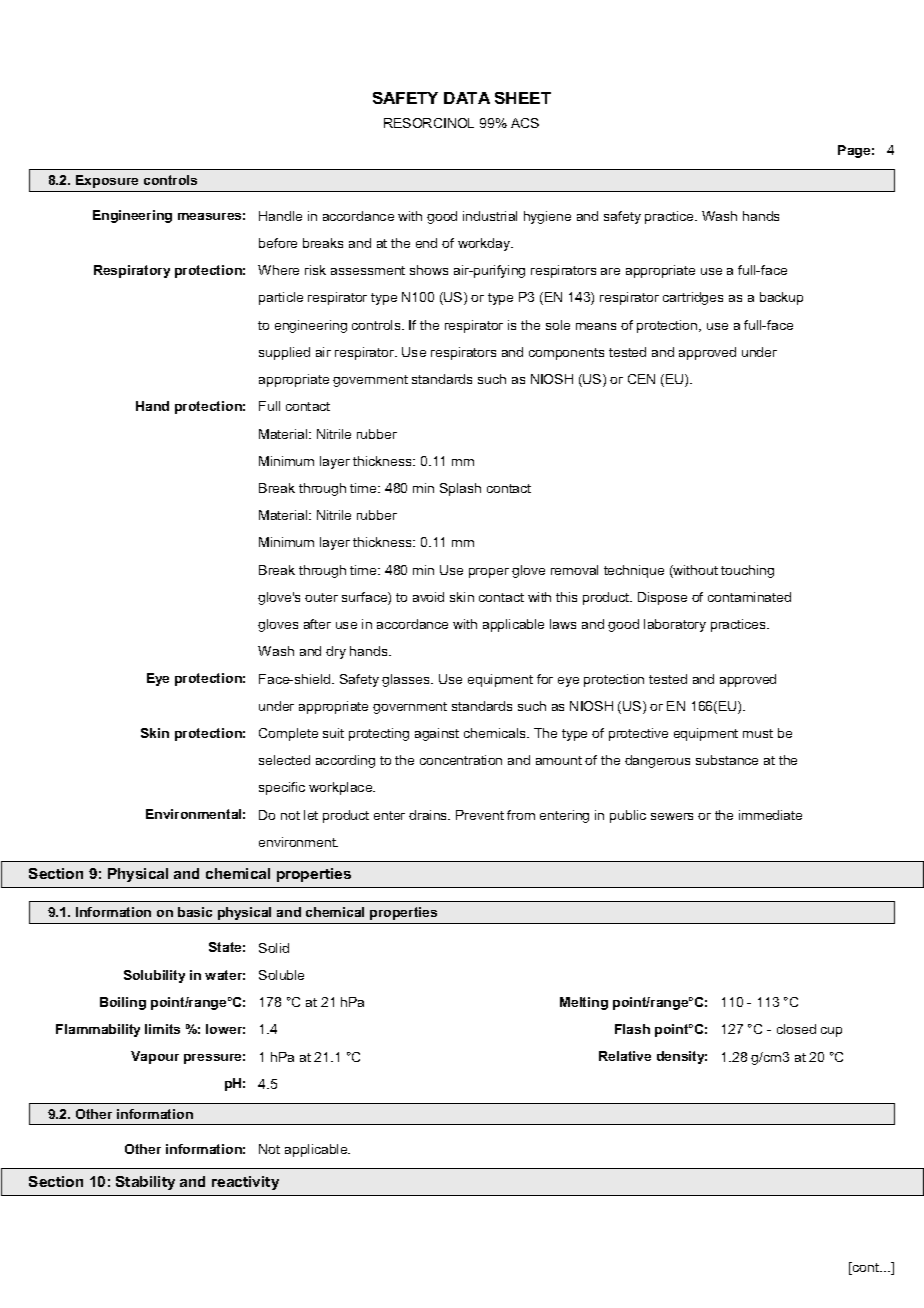 This image has height=1308, width=924. What do you see at coordinates (566, 354) in the image?
I see `components` at bounding box center [566, 354].
